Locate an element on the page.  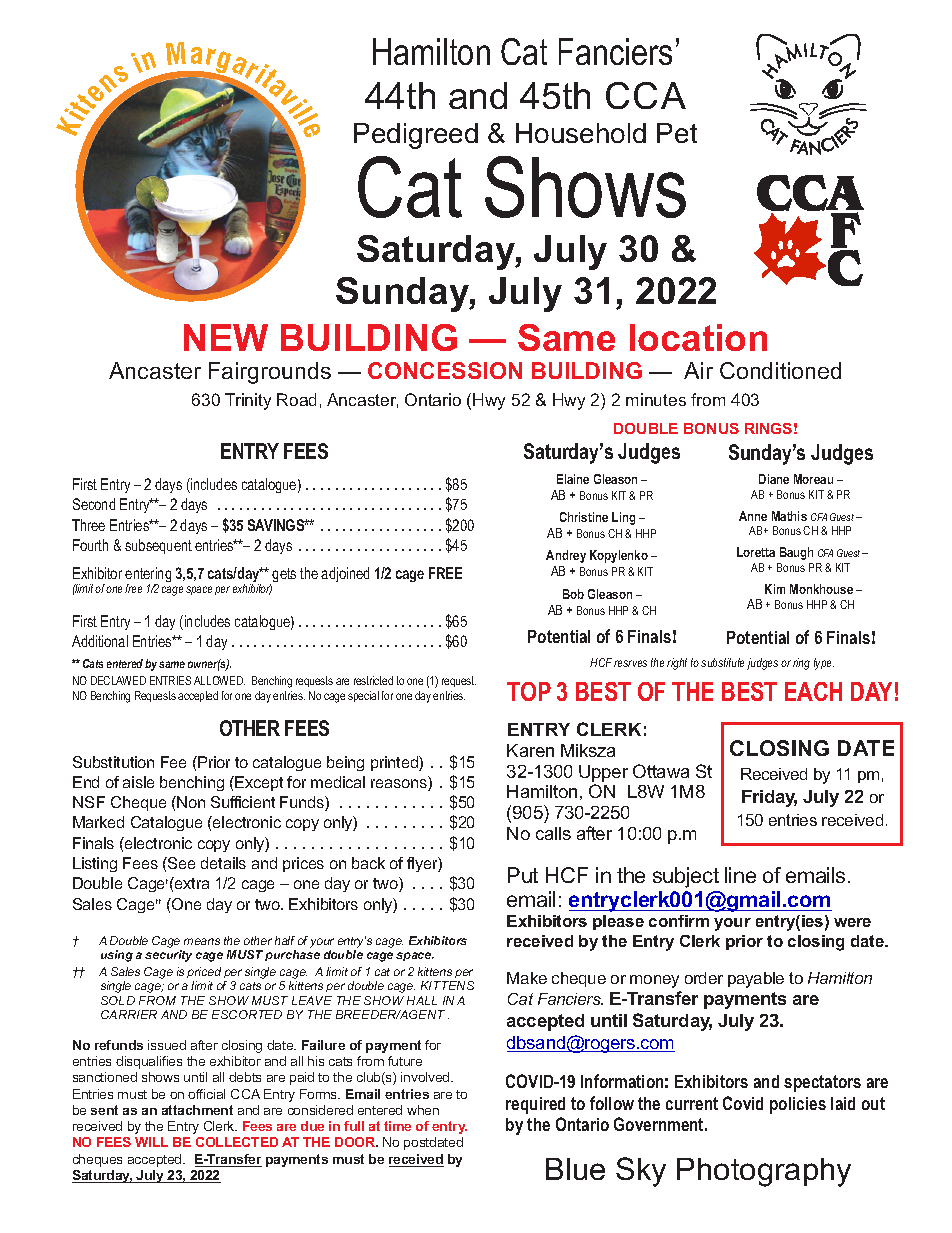
Household is located at coordinates (581, 133).
